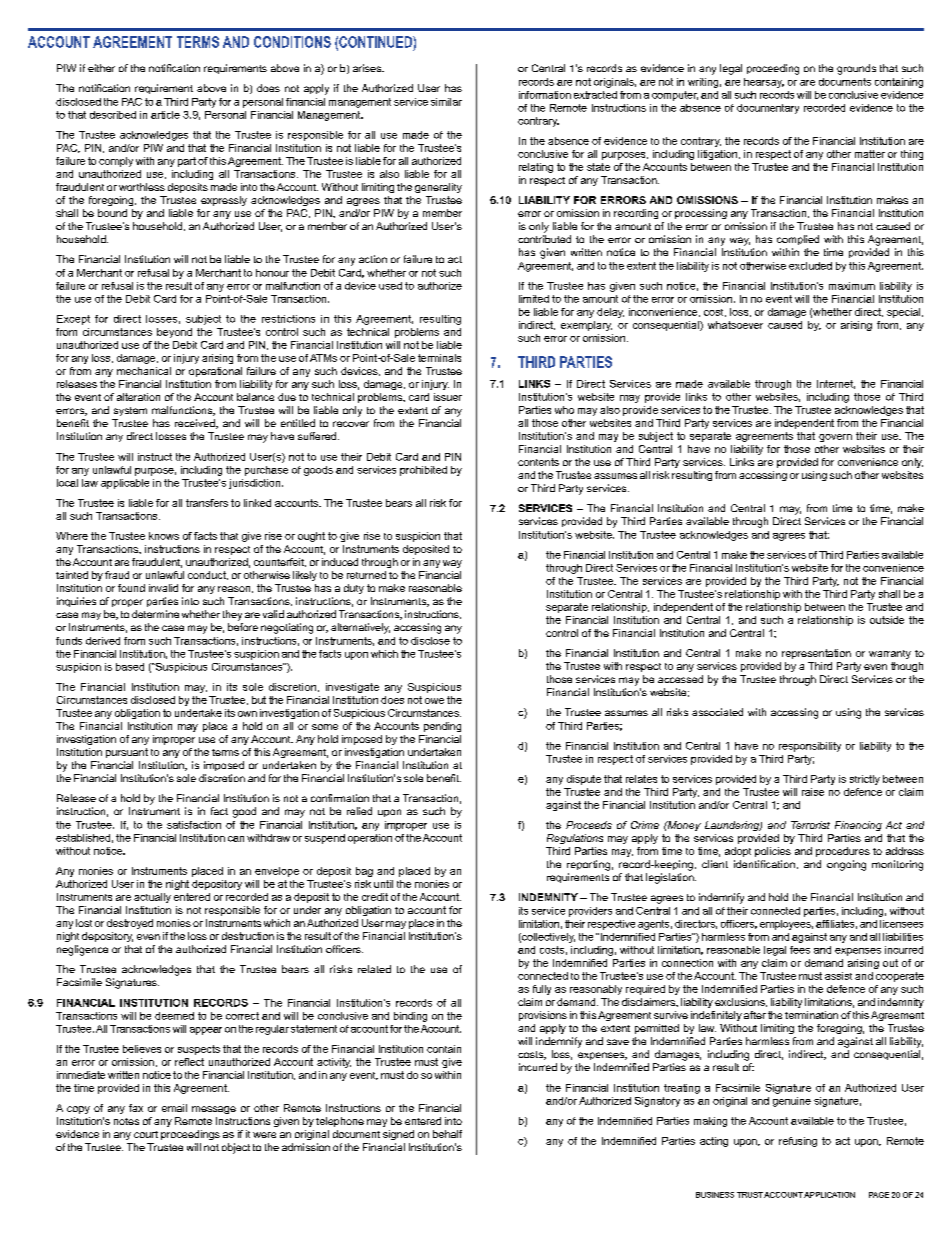  What do you see at coordinates (155, 614) in the screenshot?
I see `determine` at bounding box center [155, 614].
